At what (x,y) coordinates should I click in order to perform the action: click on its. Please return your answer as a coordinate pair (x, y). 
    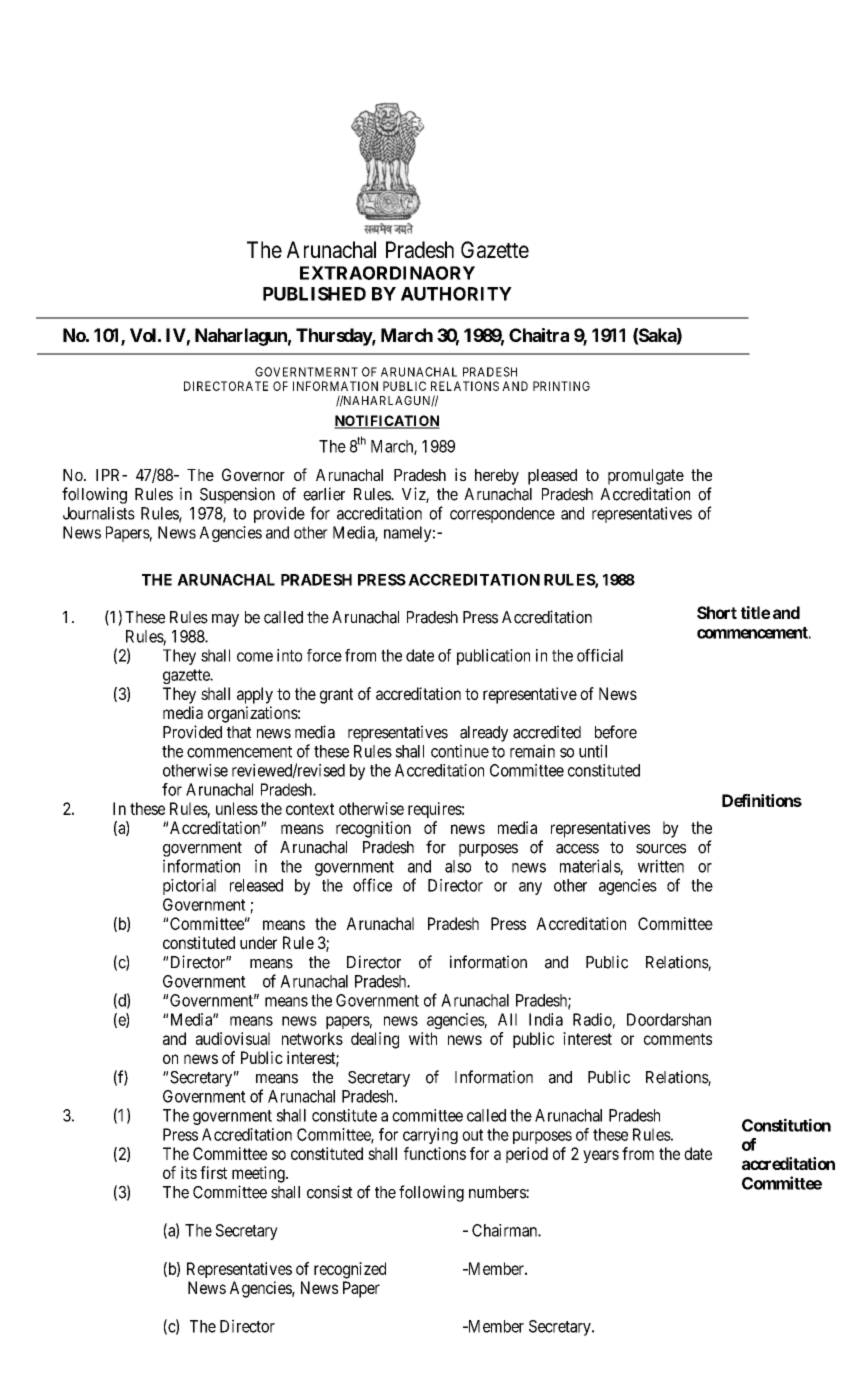
    Looking at the image, I should click on (189, 1172).
